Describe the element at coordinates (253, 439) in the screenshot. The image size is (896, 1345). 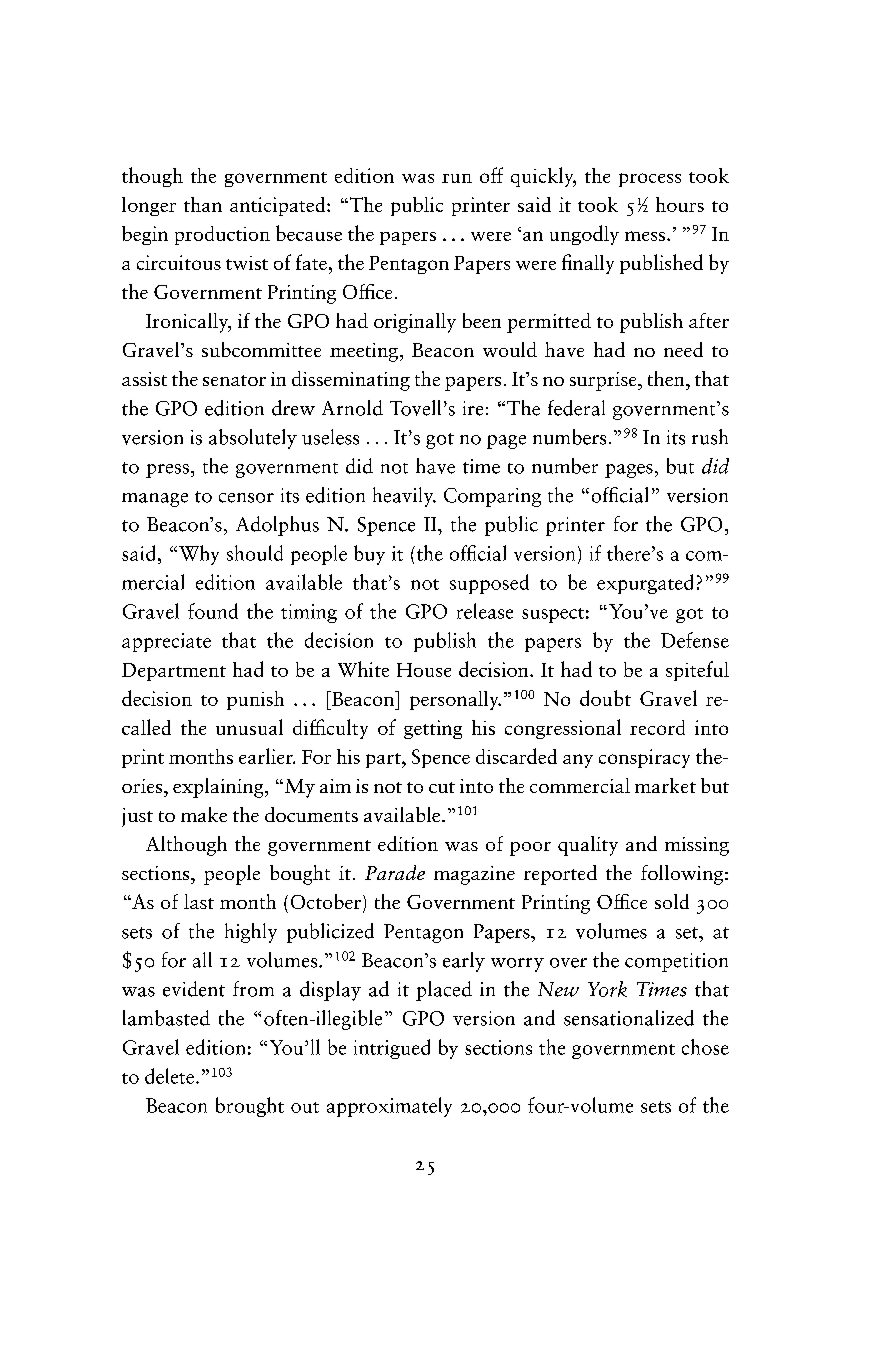
I see `absolutely` at that location.
